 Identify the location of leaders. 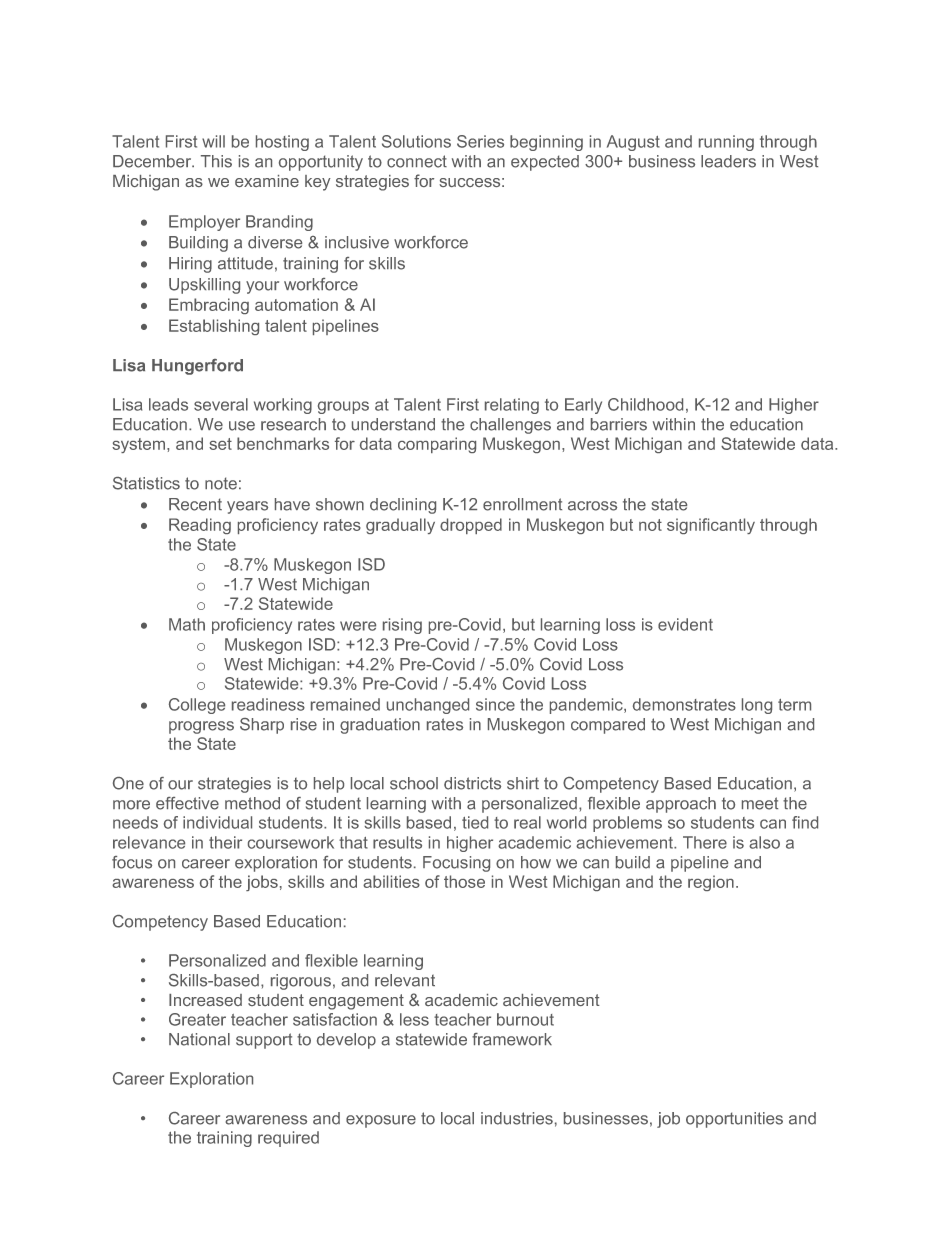
(728, 161).
